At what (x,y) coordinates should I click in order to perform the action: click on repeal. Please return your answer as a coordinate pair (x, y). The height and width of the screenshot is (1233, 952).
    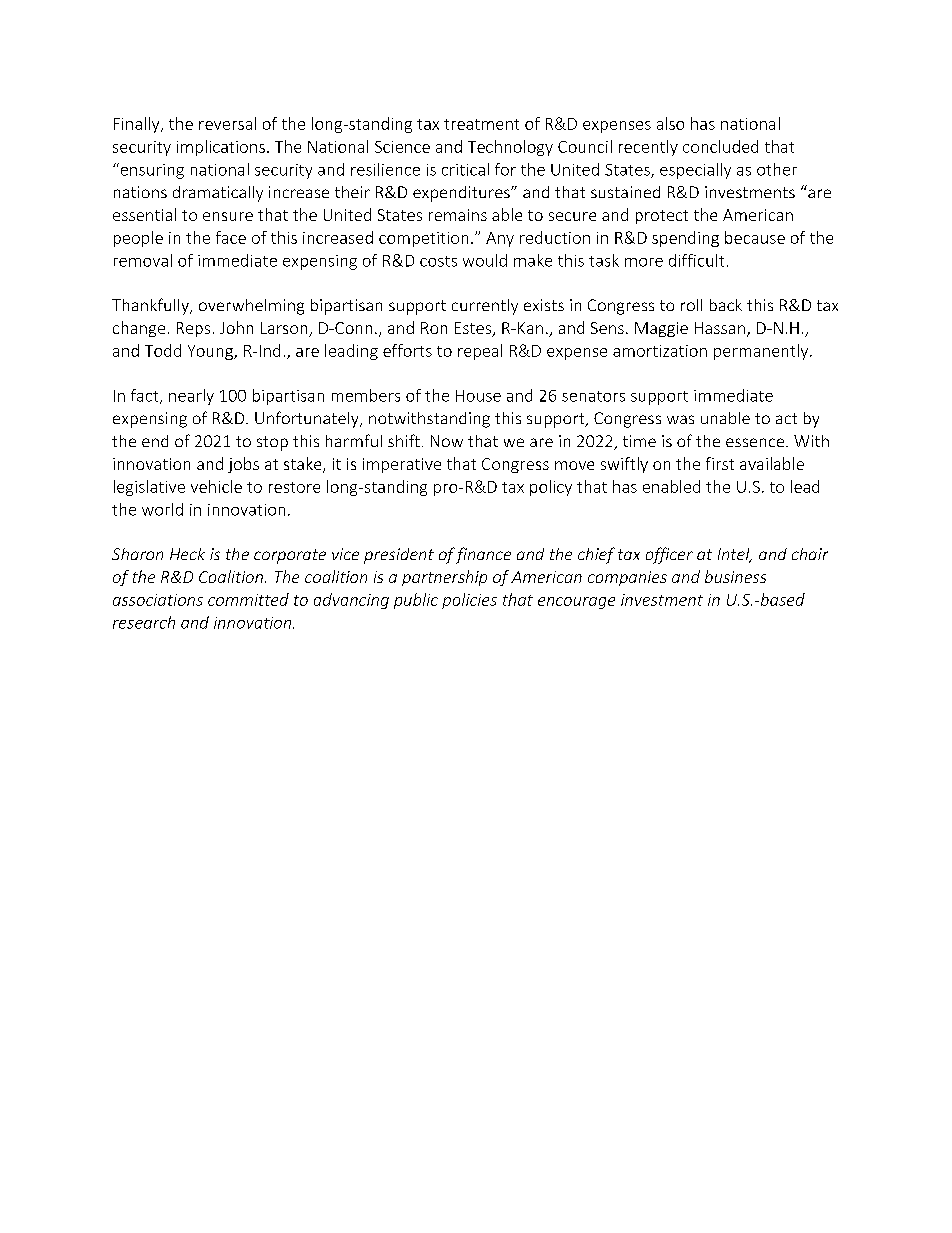
    Looking at the image, I should click on (480, 352).
